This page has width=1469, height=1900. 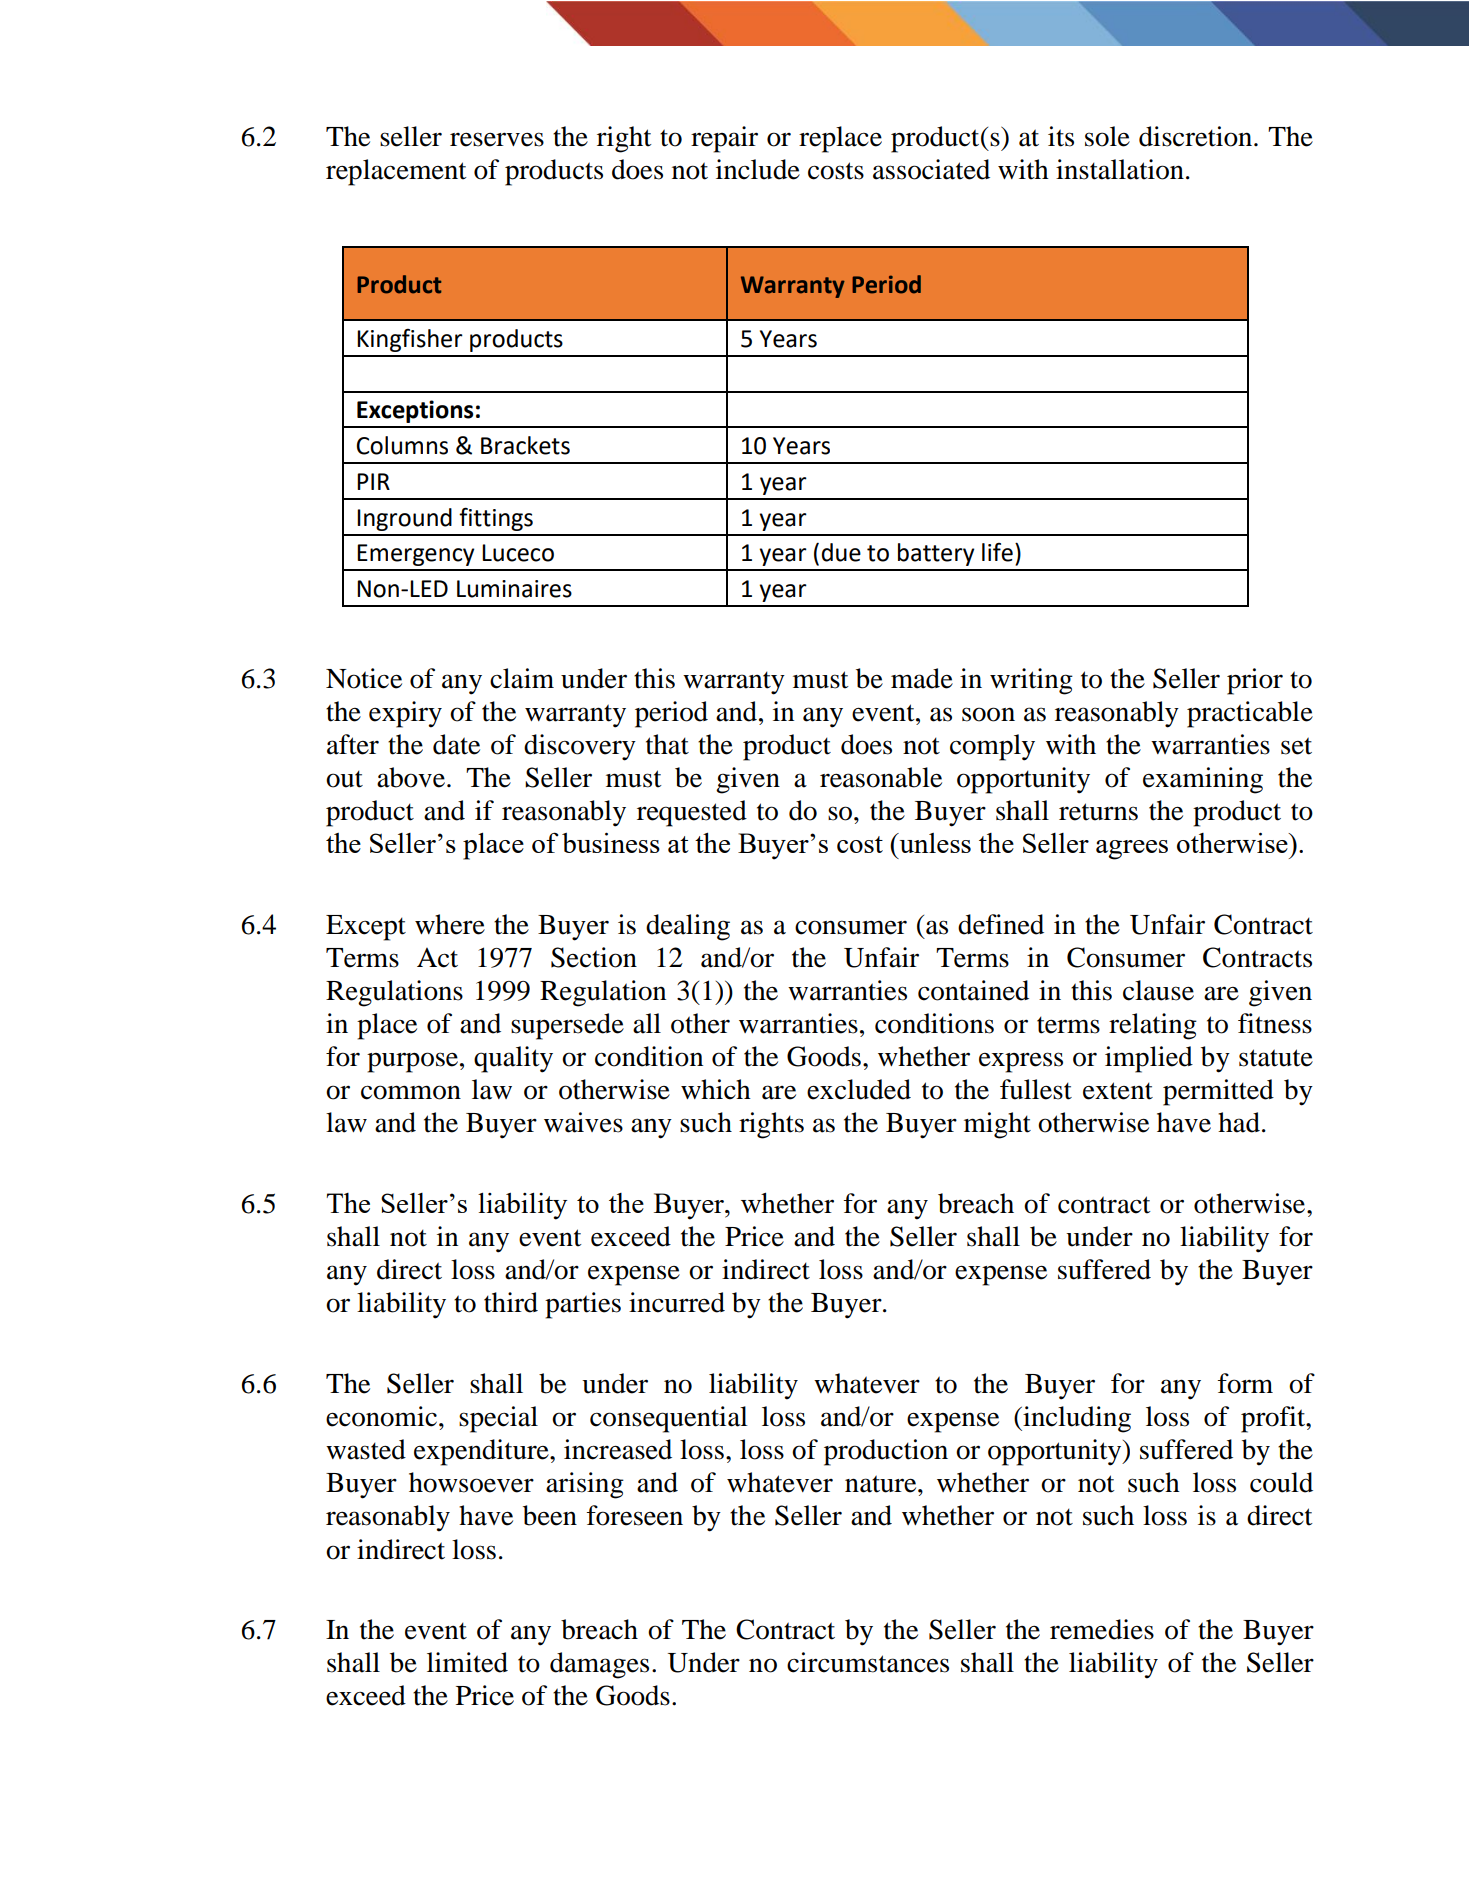 I want to click on limited, so click(x=467, y=1662).
